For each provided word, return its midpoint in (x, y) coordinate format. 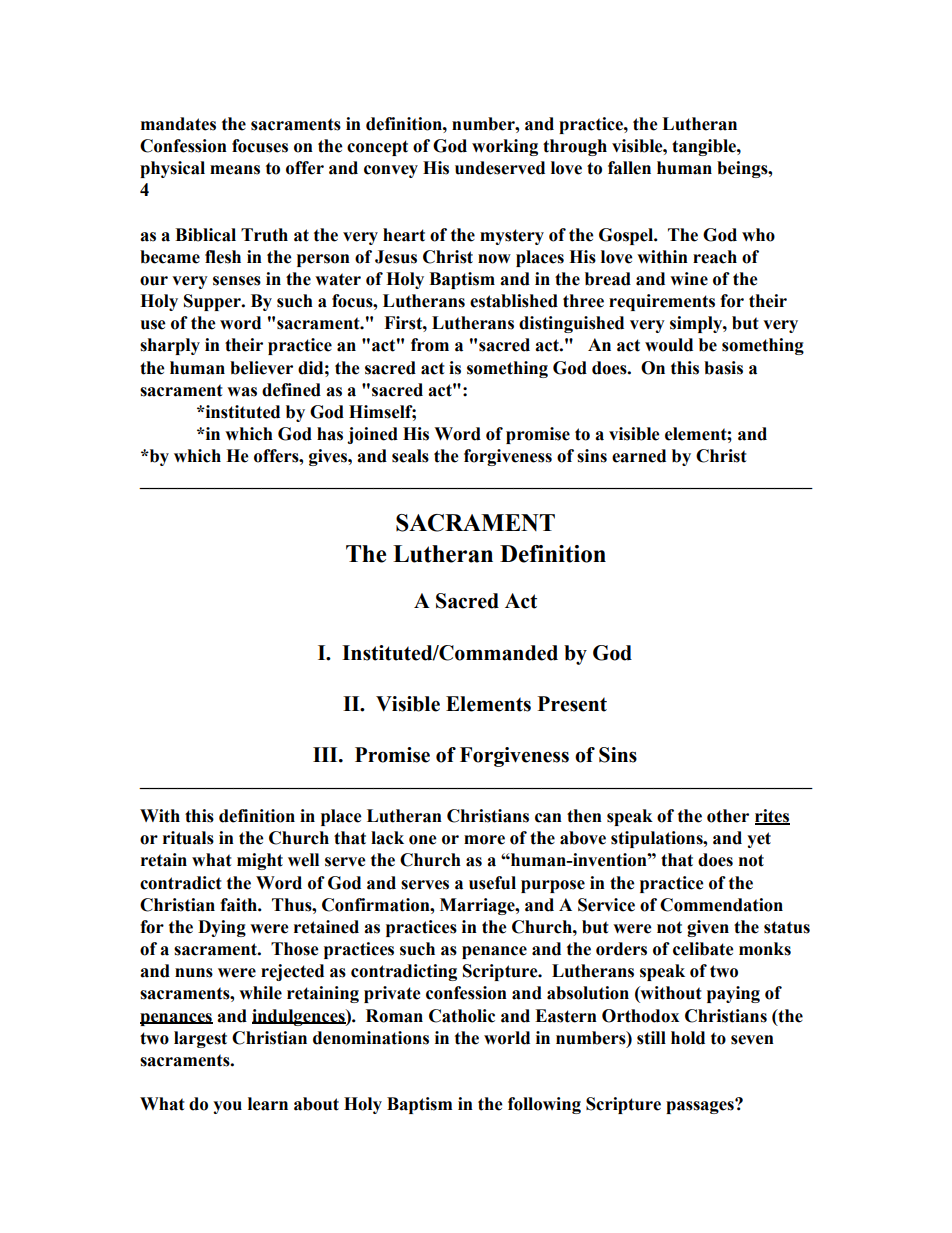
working (505, 147)
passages (701, 1106)
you (227, 1107)
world (507, 1038)
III (326, 754)
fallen (629, 168)
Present (572, 704)
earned (639, 456)
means (235, 170)
